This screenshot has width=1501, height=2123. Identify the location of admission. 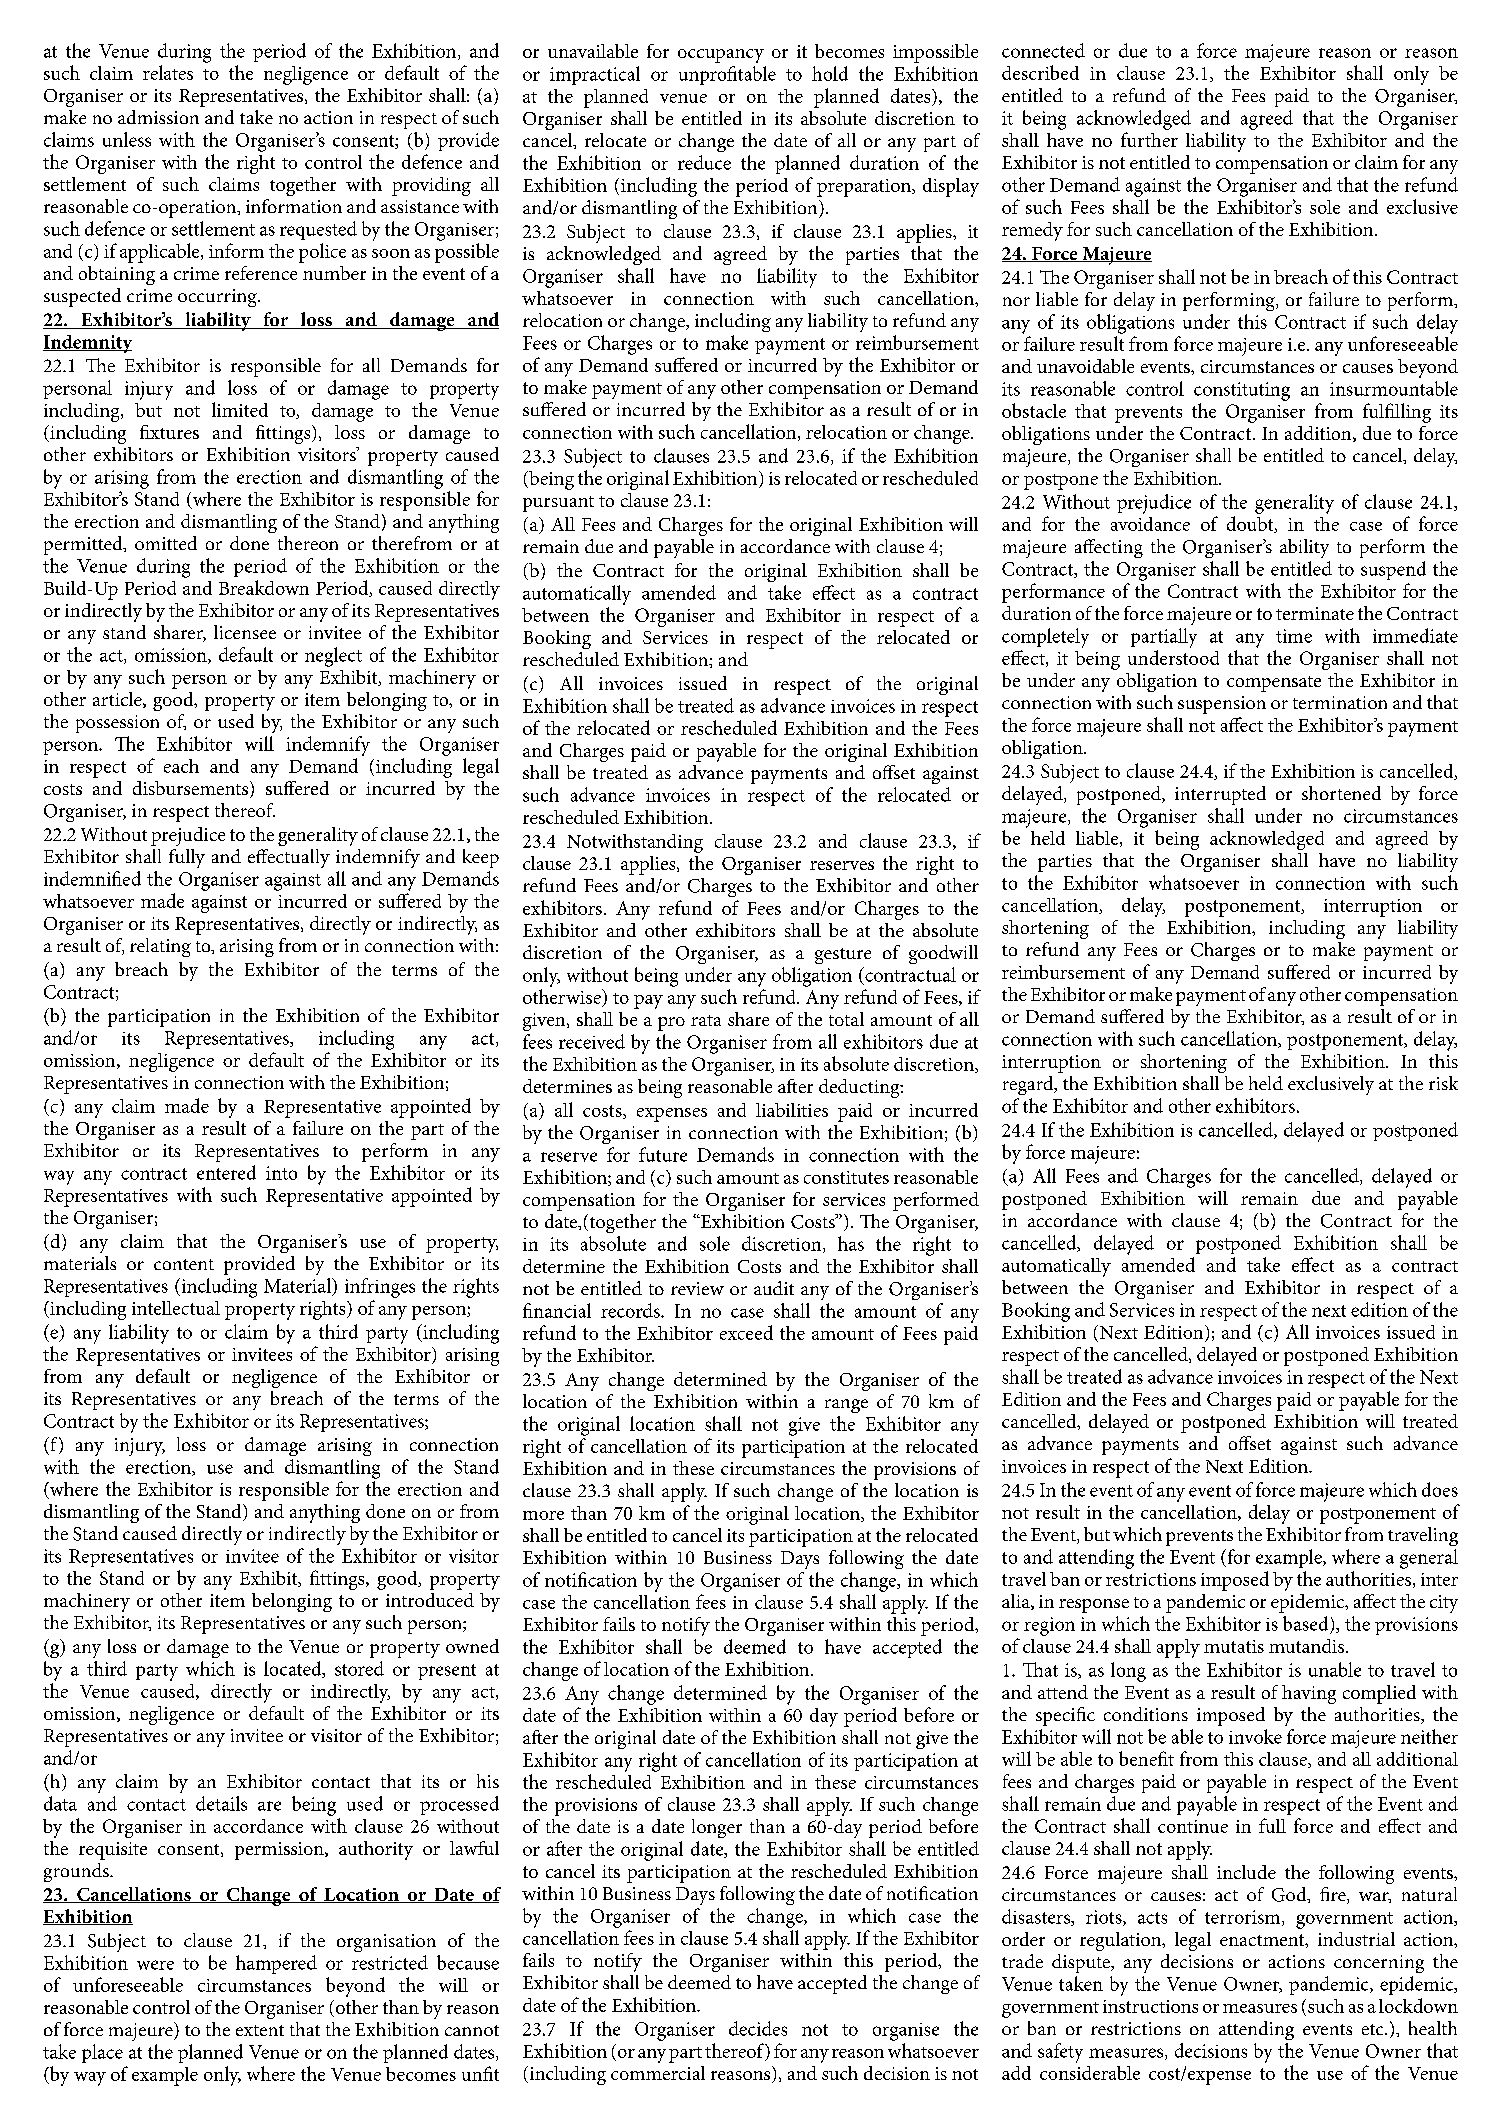
(158, 117).
